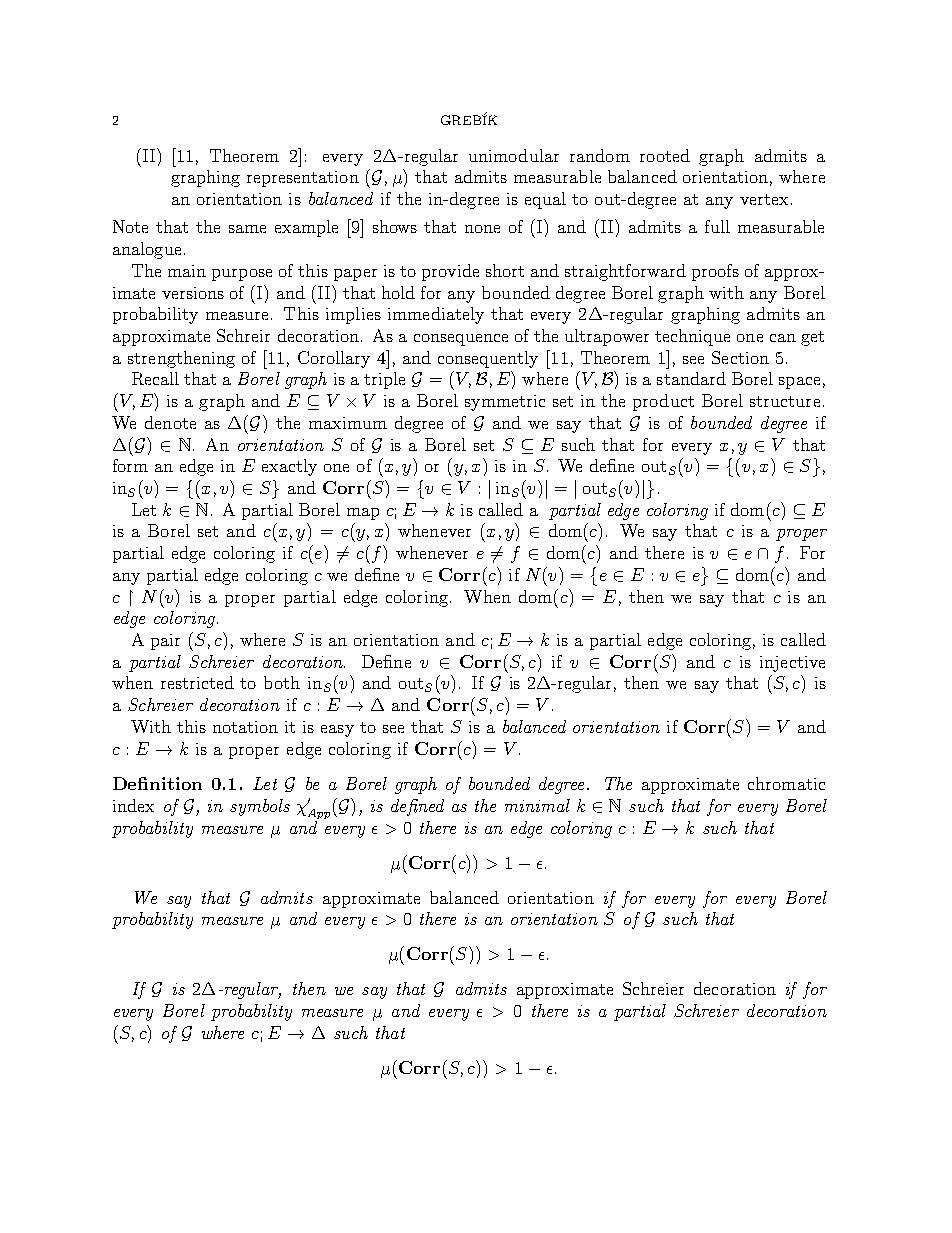 This screenshot has width=952, height=1233. I want to click on pair, so click(165, 642).
